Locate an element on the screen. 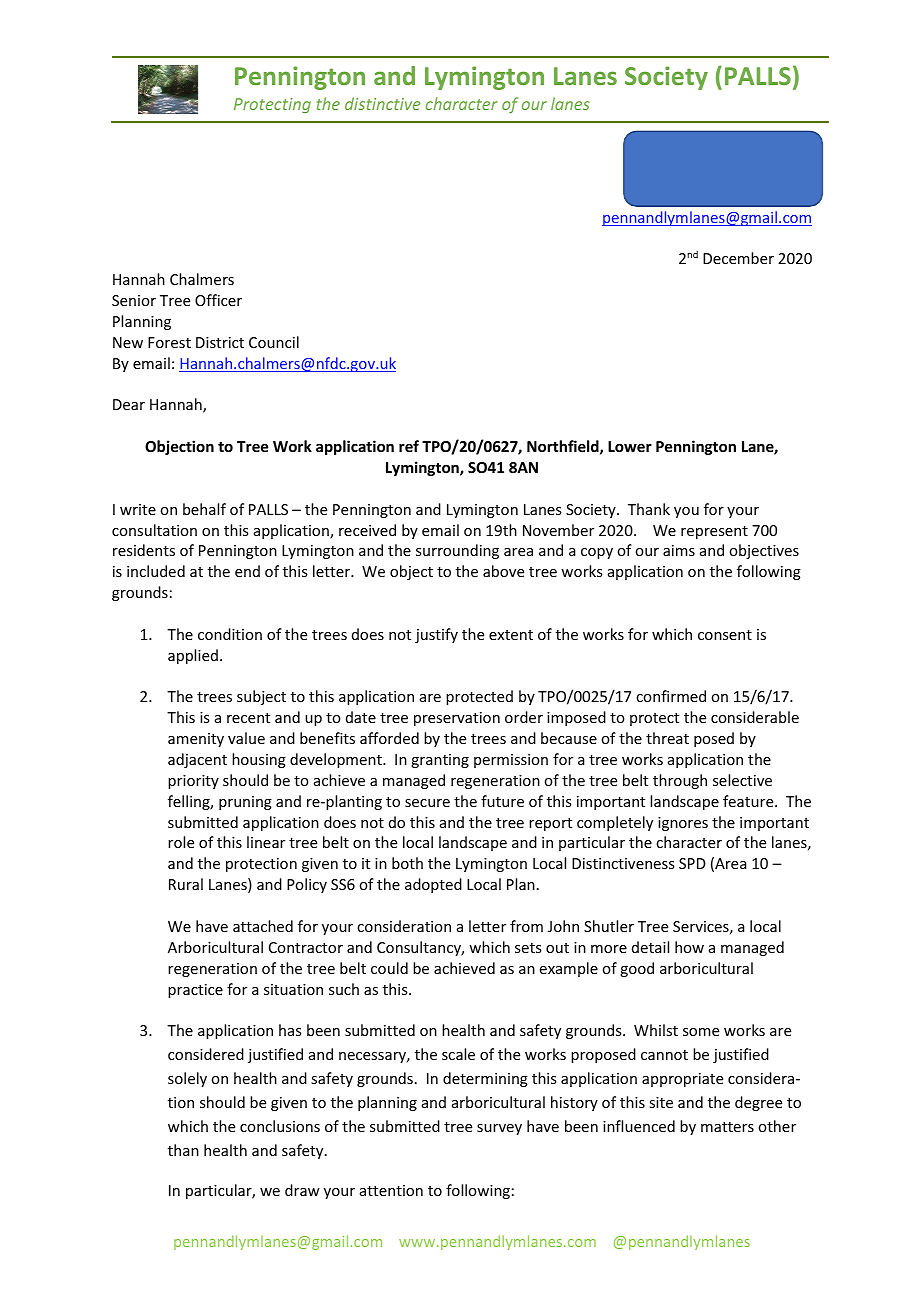 The width and height of the screenshot is (924, 1308). Council is located at coordinates (274, 342).
